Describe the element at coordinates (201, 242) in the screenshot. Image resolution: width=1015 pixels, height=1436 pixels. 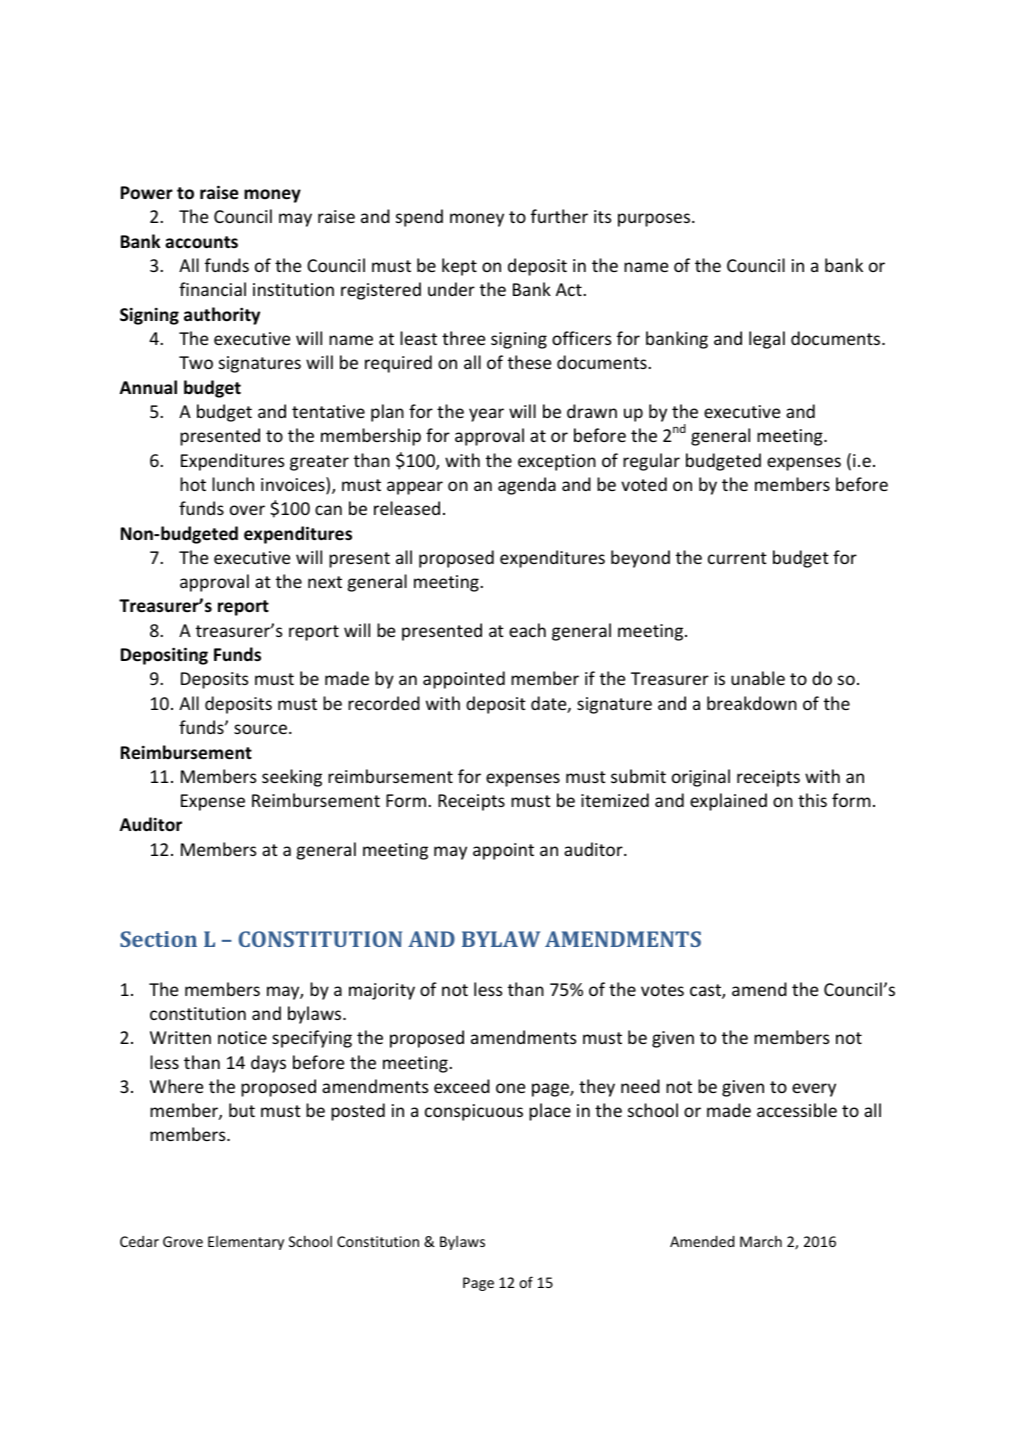
I see `accounts` at that location.
